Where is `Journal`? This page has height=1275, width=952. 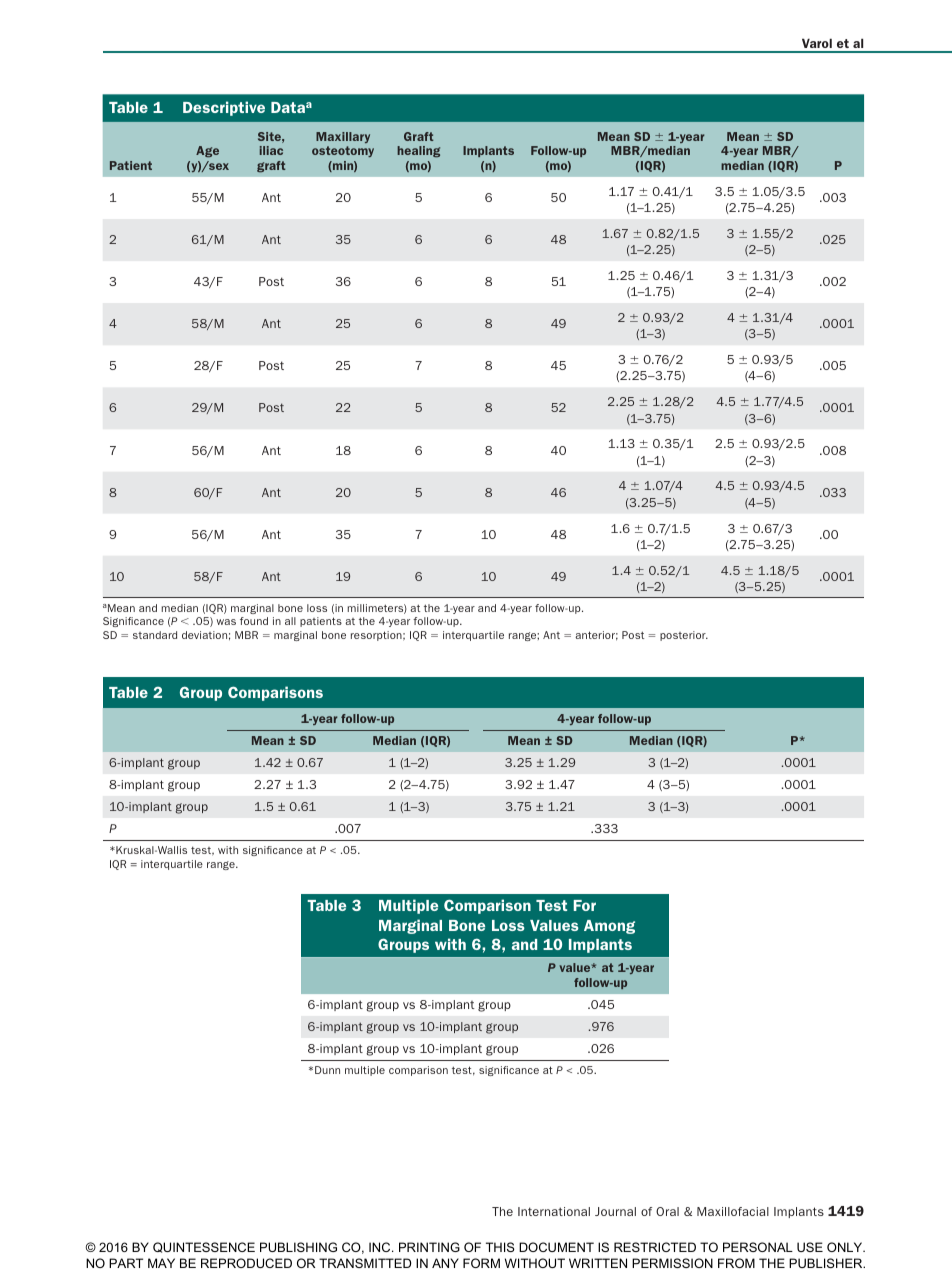 Journal is located at coordinates (615, 1211).
